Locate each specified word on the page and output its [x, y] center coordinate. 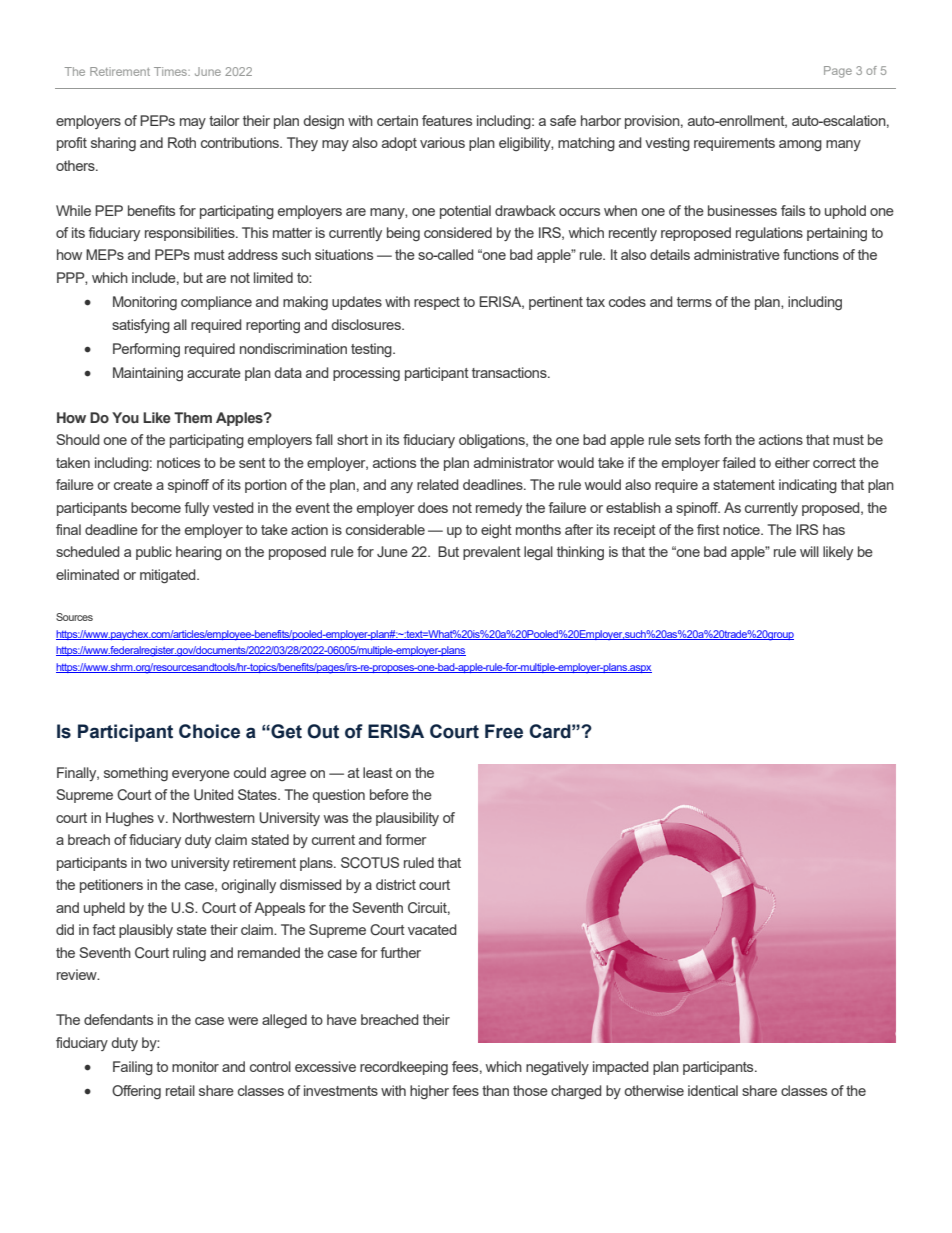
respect [437, 303]
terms [694, 302]
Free [504, 731]
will [809, 551]
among [800, 145]
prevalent [492, 553]
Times [171, 71]
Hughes [130, 819]
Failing [133, 1068]
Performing [146, 350]
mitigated [169, 576]
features [447, 120]
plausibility [407, 819]
